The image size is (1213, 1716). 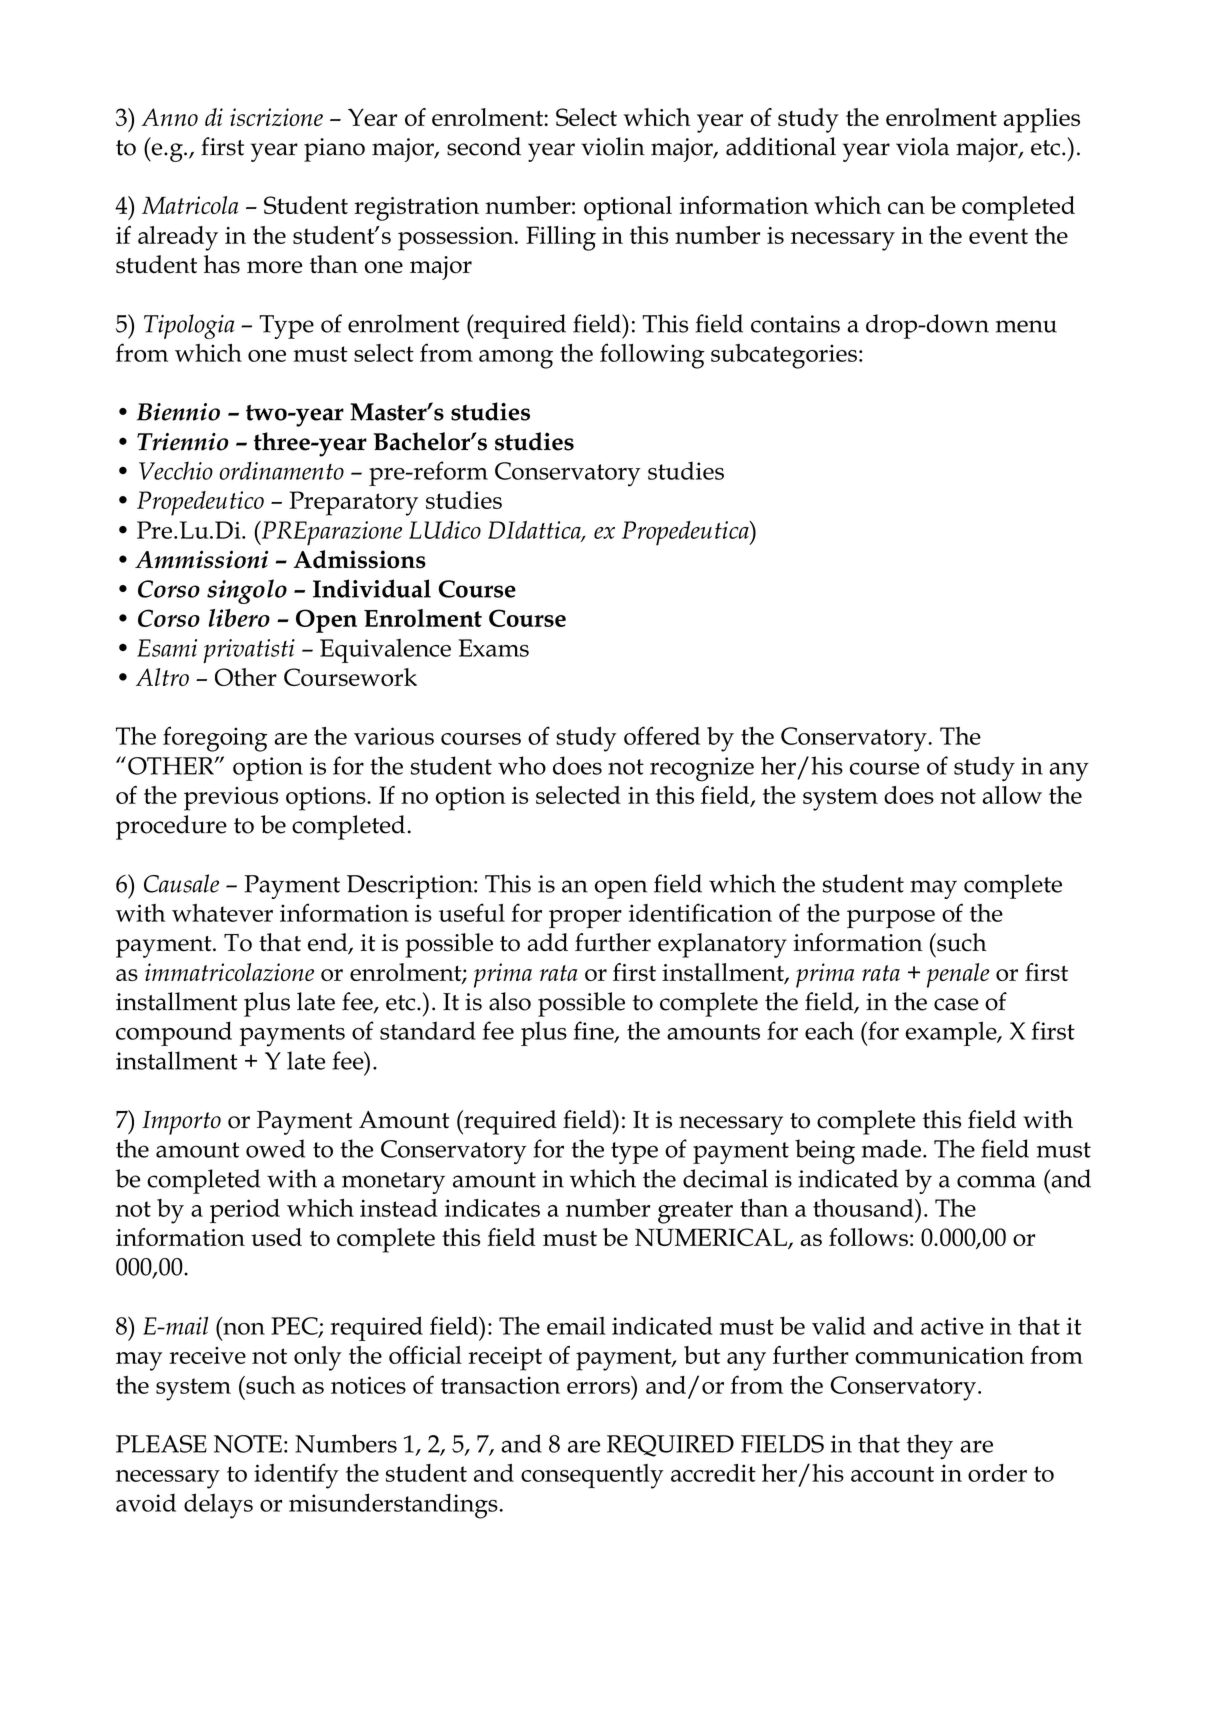 What do you see at coordinates (522, 765) in the screenshot?
I see `who` at bounding box center [522, 765].
